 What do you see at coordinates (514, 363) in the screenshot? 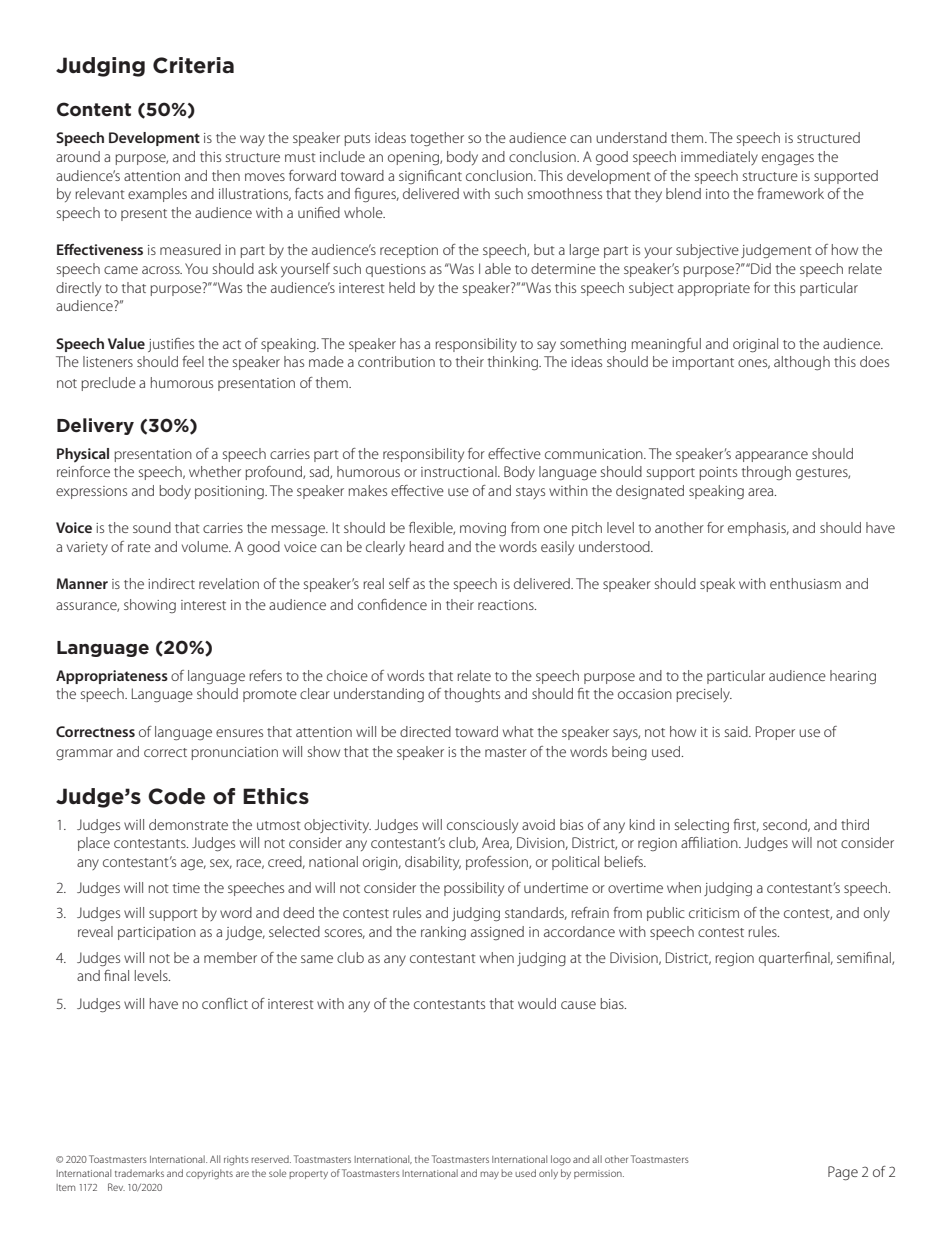
I see `thinking` at bounding box center [514, 363].
